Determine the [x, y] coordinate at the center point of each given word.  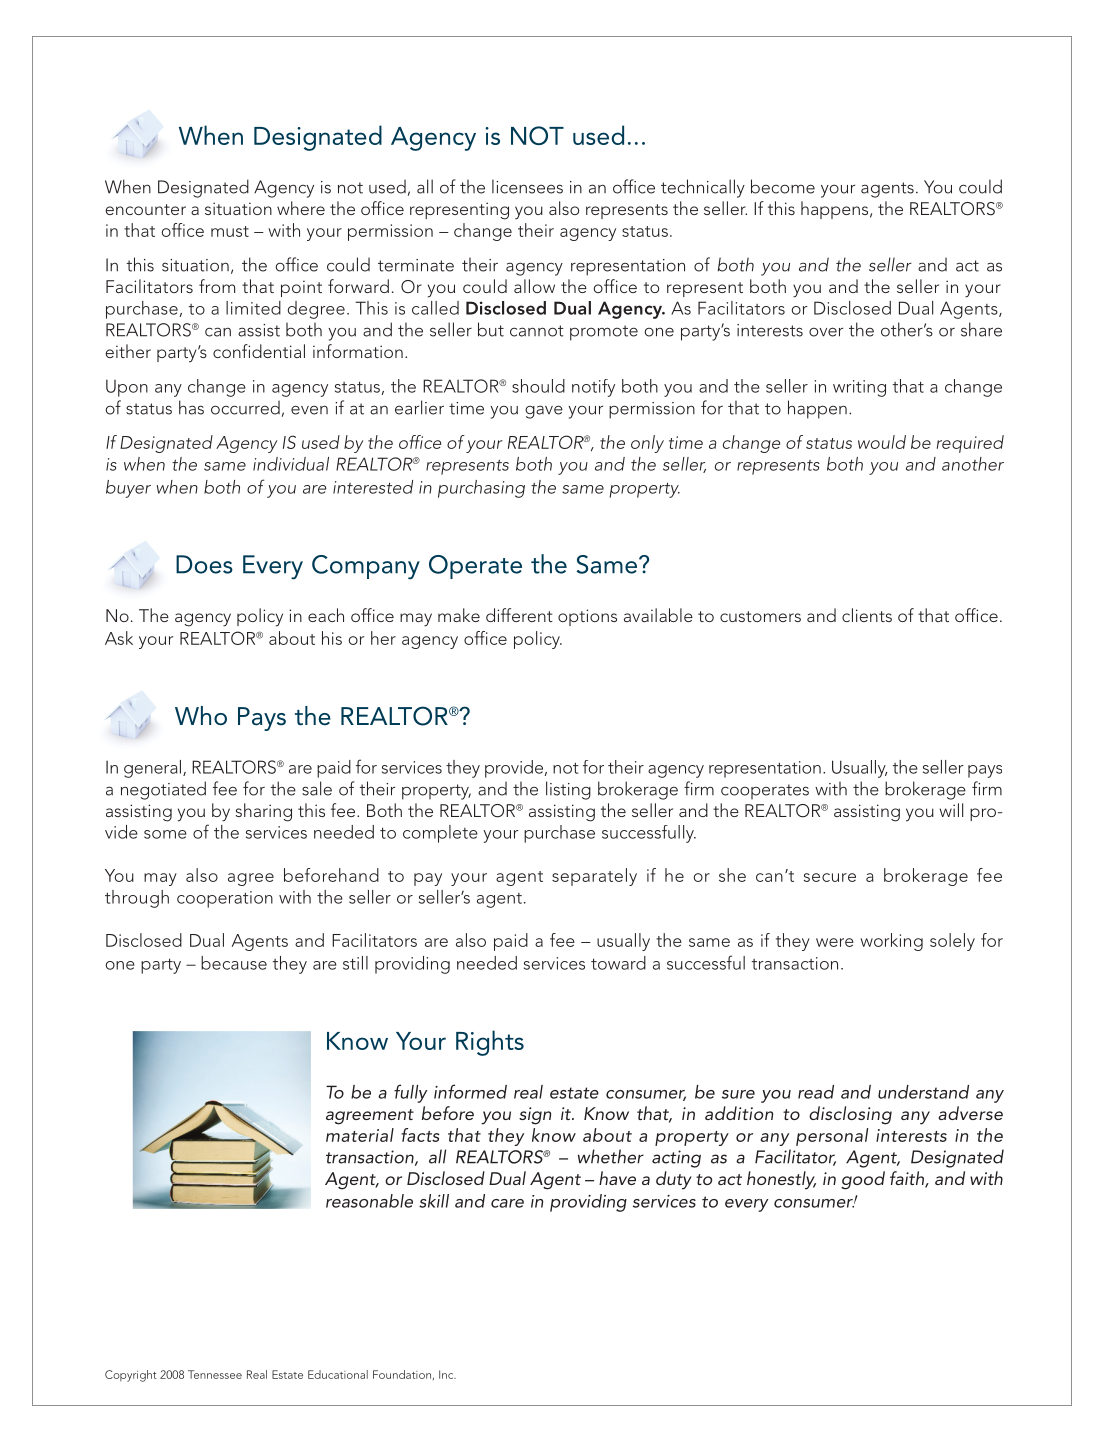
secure [830, 877]
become [783, 186]
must [230, 231]
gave [544, 412]
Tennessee [215, 1374]
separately [594, 877]
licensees [527, 186]
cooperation [225, 899]
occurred [245, 407]
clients [867, 615]
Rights [490, 1043]
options [587, 617]
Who [201, 716]
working [891, 942]
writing [859, 388]
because [234, 963]
